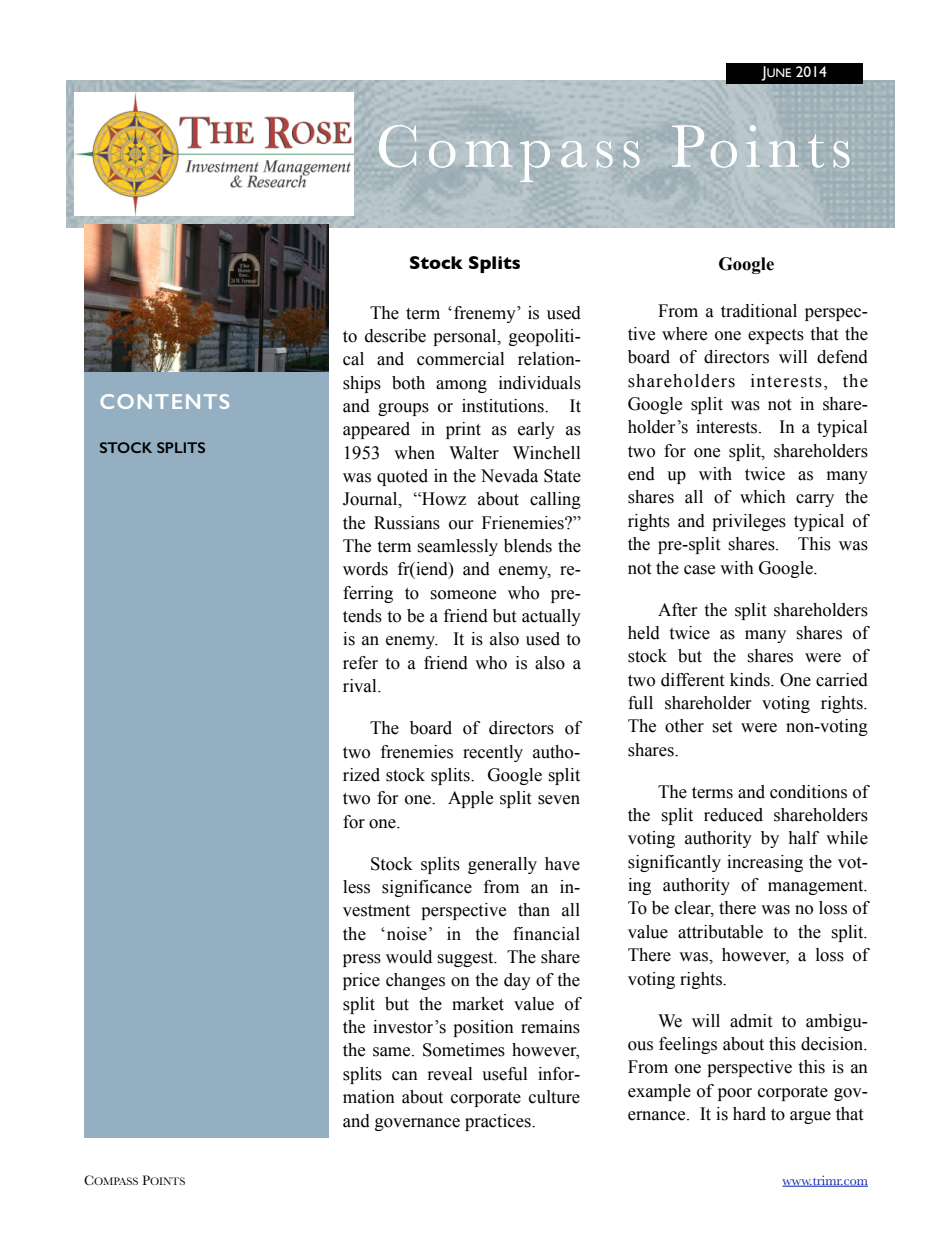  What do you see at coordinates (808, 792) in the screenshot?
I see `conditions` at bounding box center [808, 792].
